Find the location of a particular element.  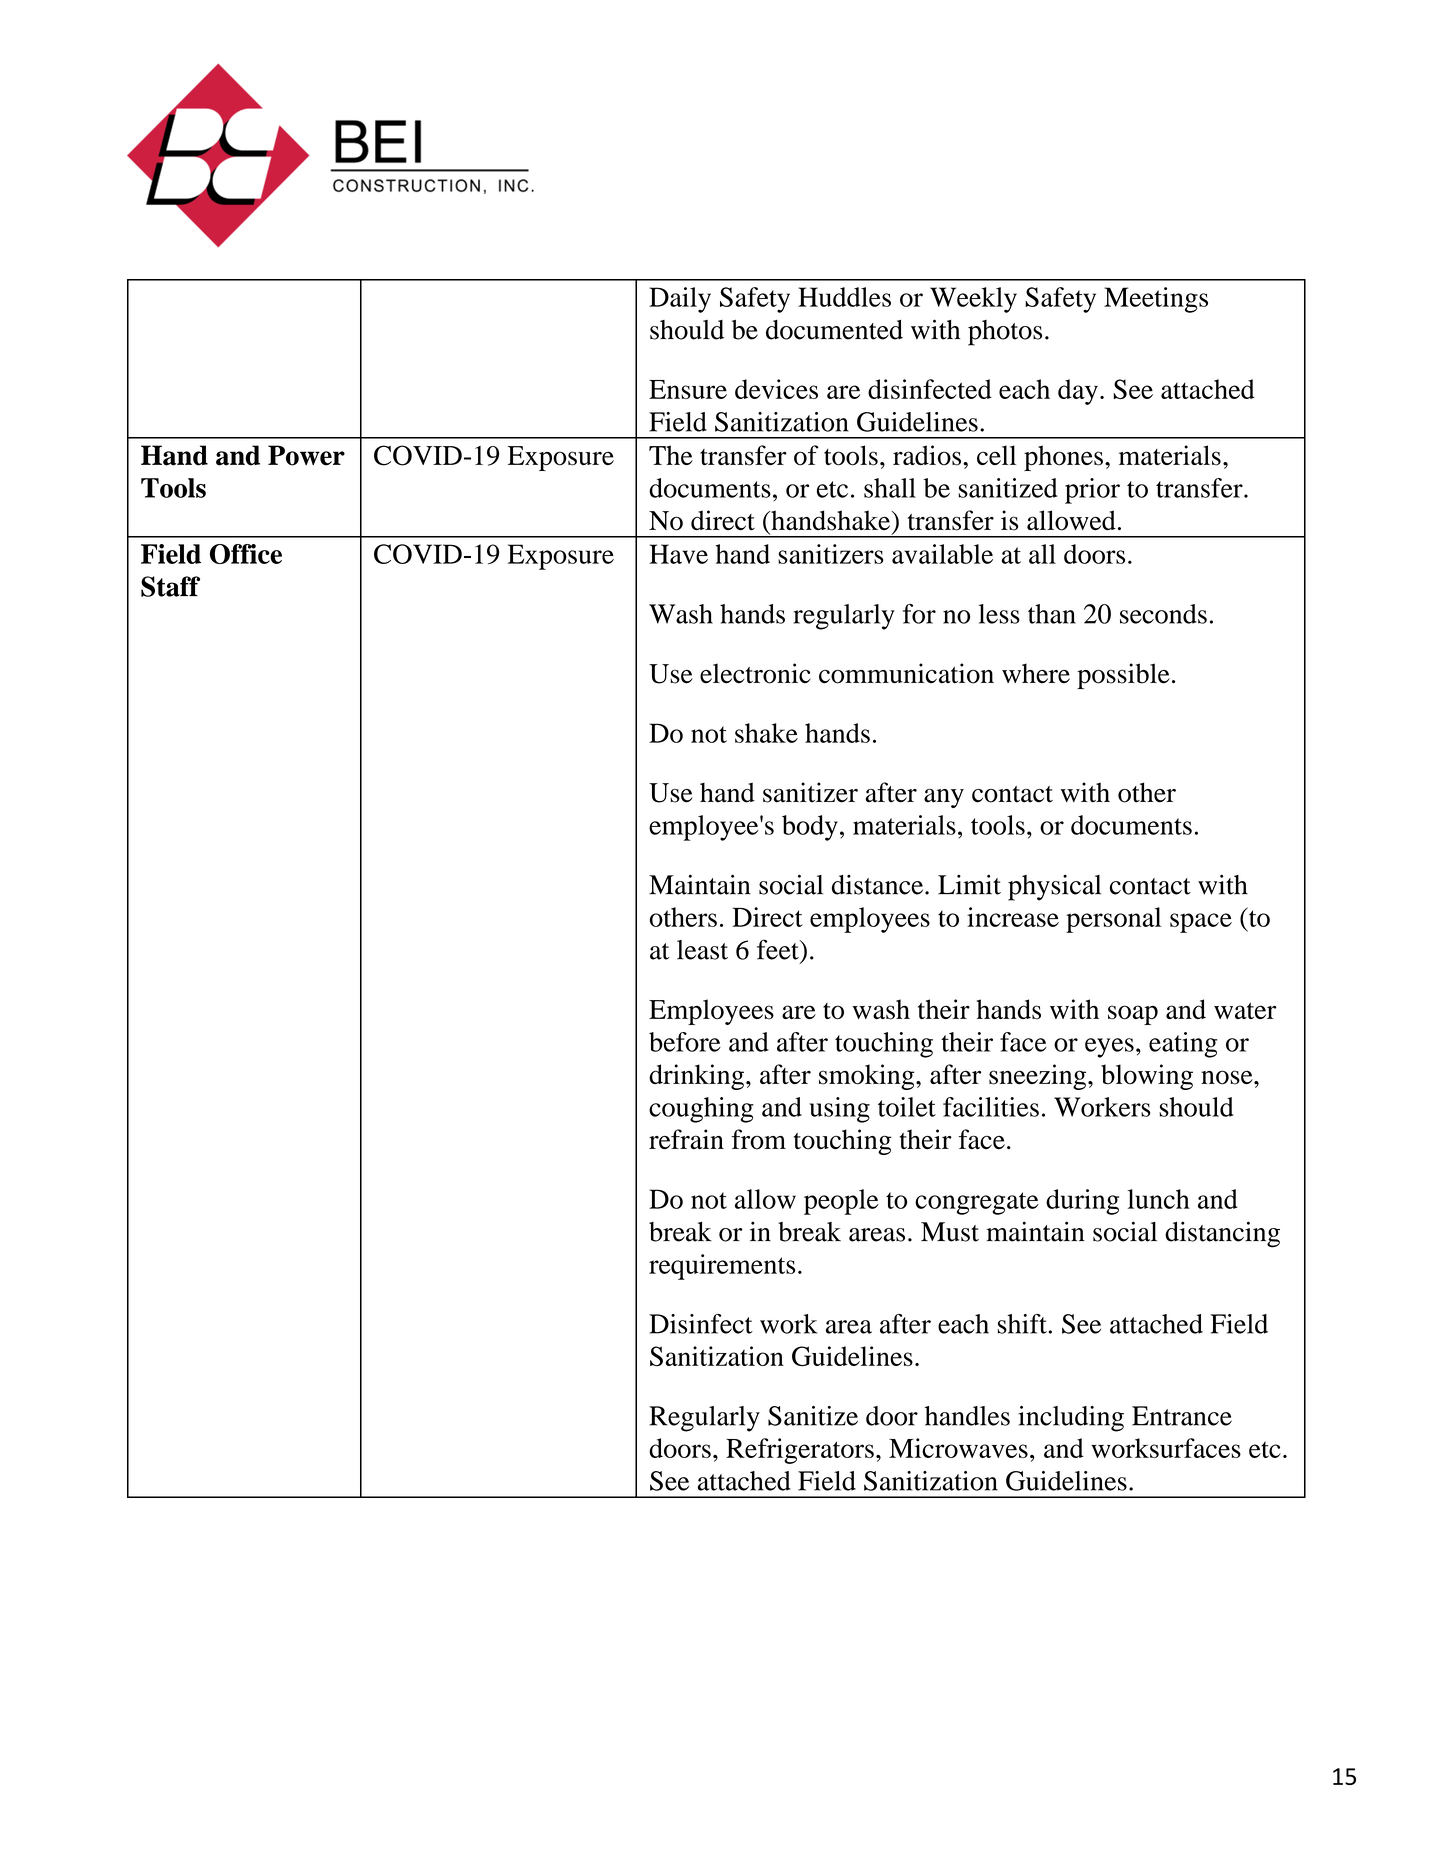

before is located at coordinates (685, 1042).
